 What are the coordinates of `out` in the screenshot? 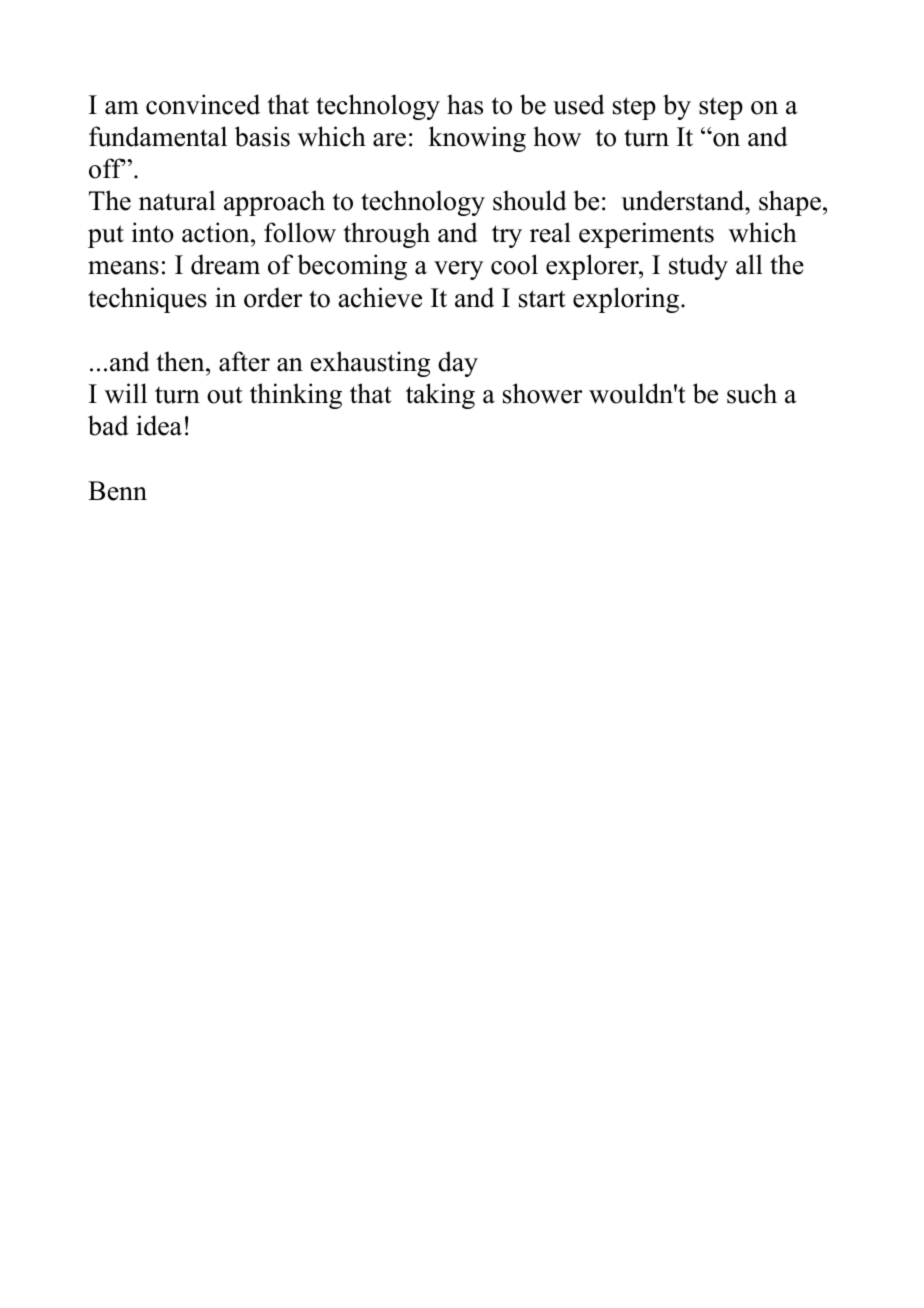 It's located at (225, 395).
